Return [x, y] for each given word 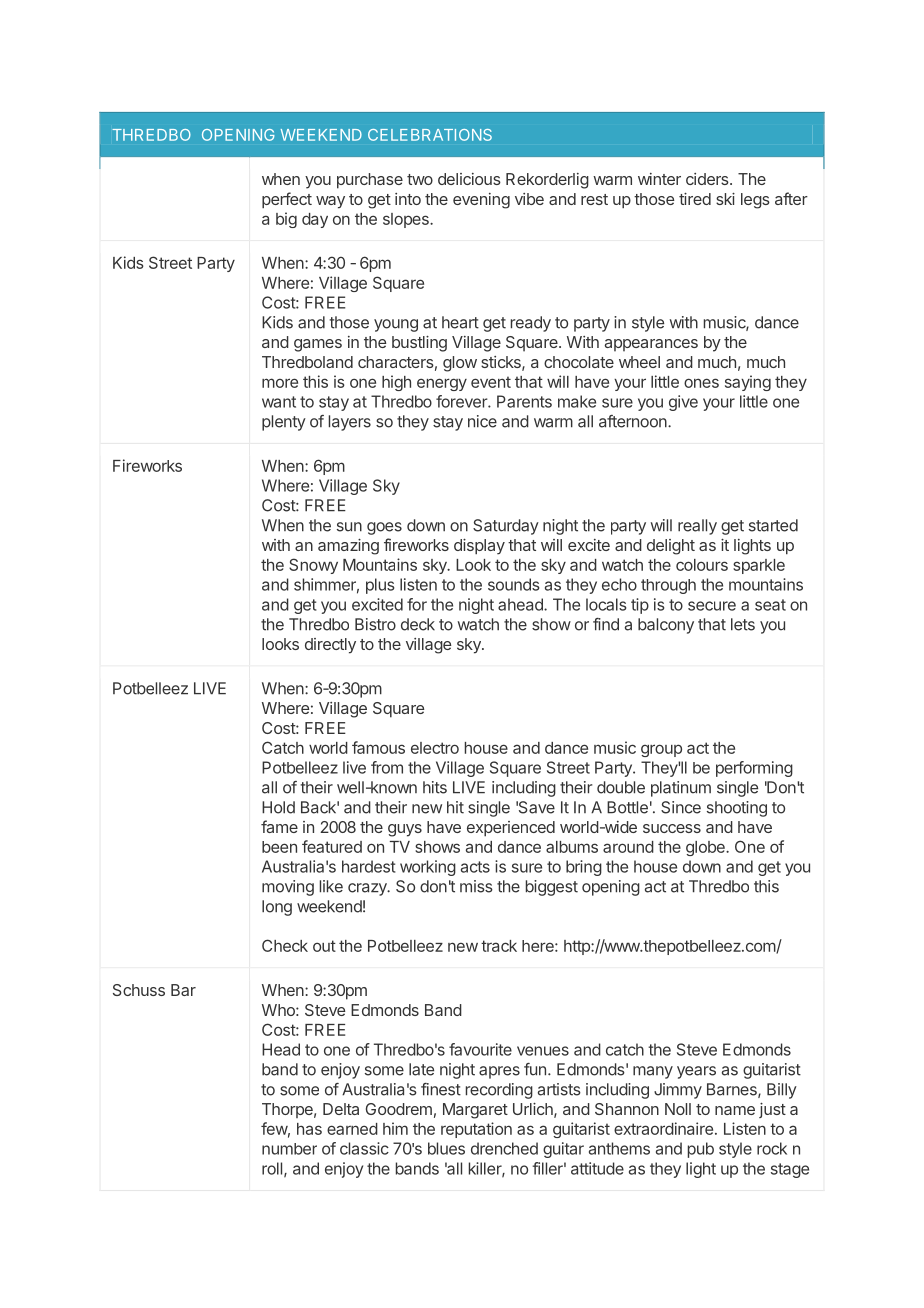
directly [330, 646]
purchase [370, 181]
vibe [529, 199]
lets [743, 624]
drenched [504, 1148]
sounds [514, 584]
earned [352, 1129]
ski [725, 199]
